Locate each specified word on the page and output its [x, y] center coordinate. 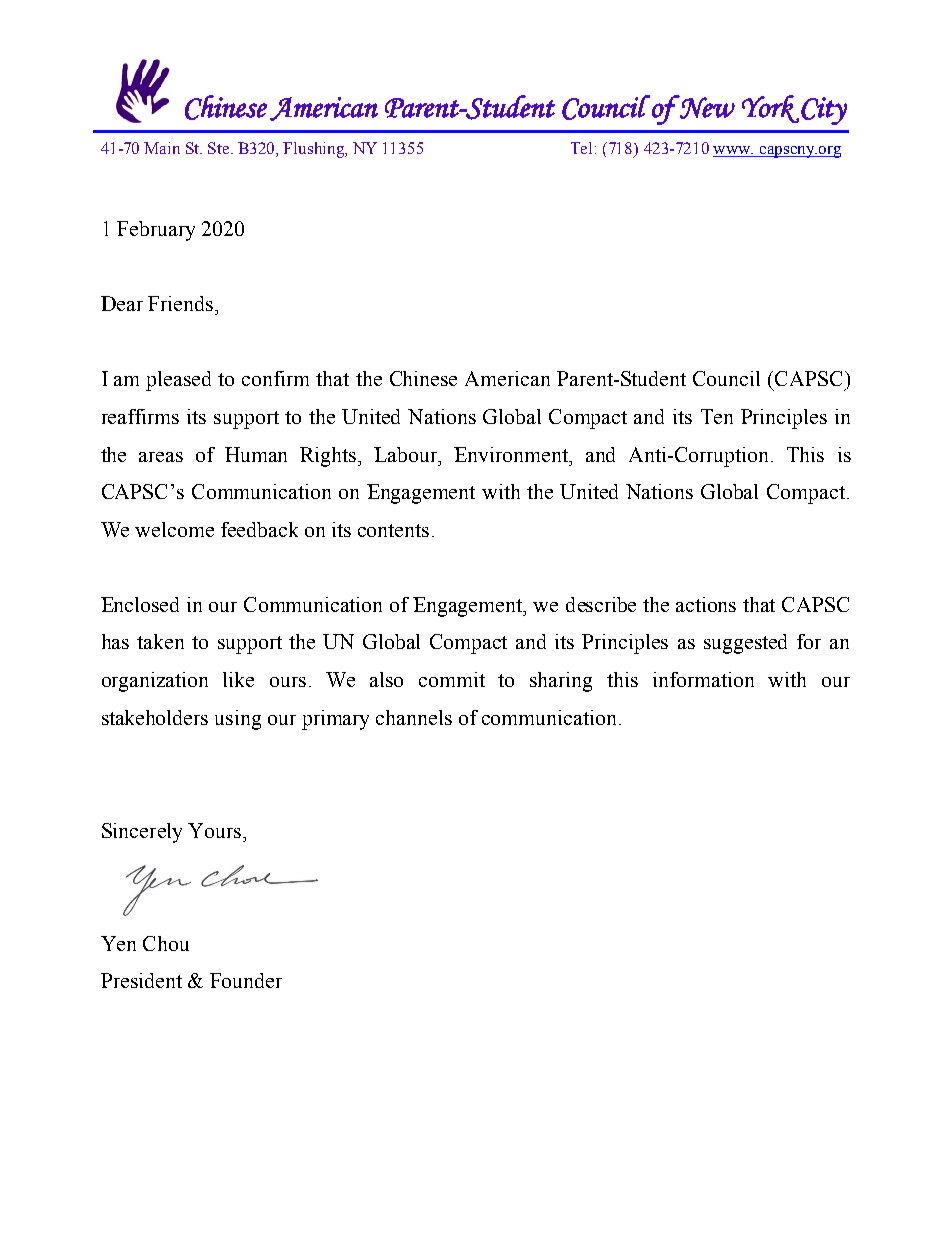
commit [452, 679]
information [703, 679]
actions [706, 604]
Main [162, 148]
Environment [512, 454]
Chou [166, 943]
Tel [581, 148]
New [706, 107]
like [238, 679]
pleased [178, 381]
